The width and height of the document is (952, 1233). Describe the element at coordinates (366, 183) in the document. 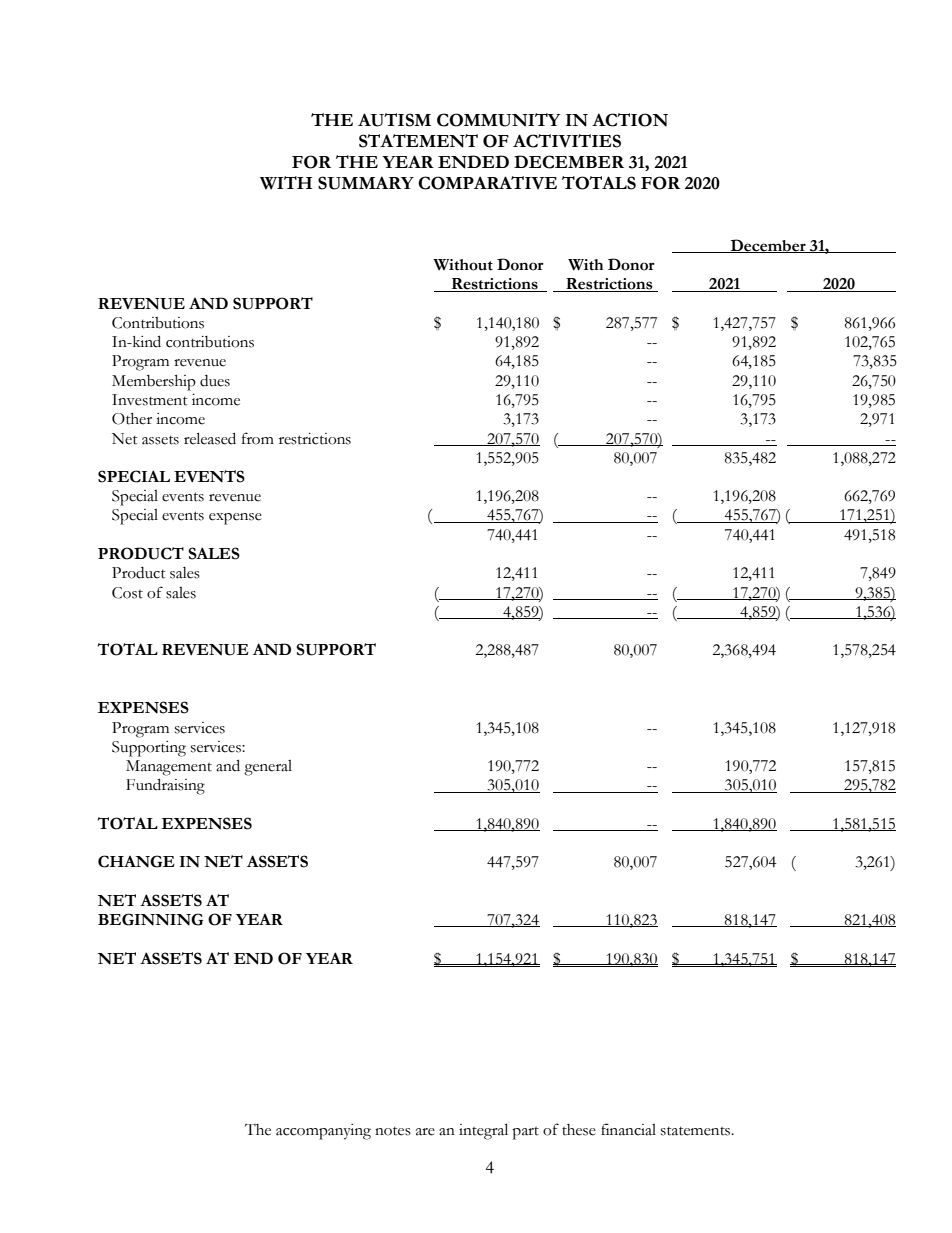

I see `SUMMARY` at that location.
